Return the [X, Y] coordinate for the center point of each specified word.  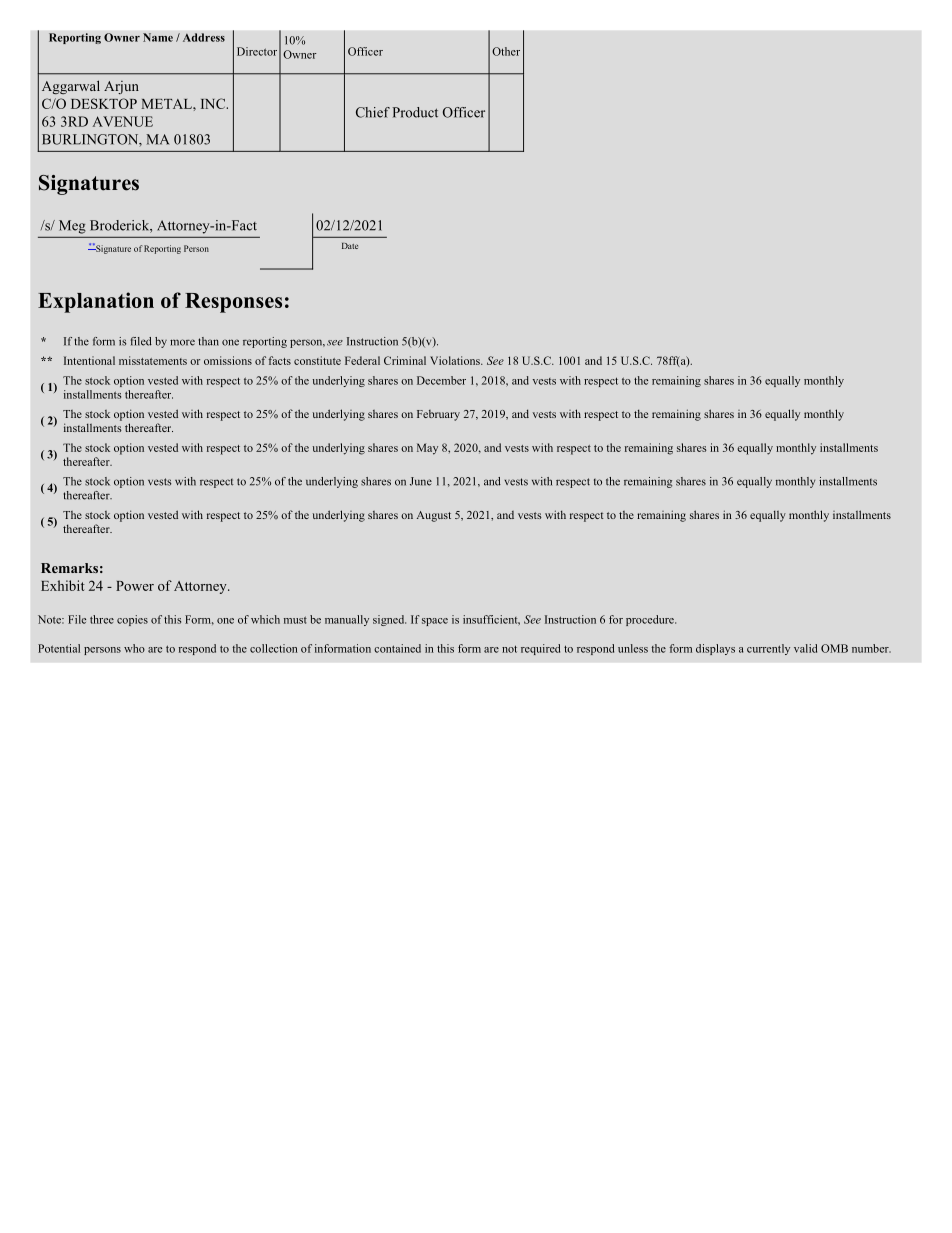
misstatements [153, 360]
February [438, 415]
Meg [72, 227]
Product [415, 112]
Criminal [405, 360]
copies [132, 620]
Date [350, 246]
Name [158, 37]
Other [506, 51]
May [427, 449]
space [435, 622]
